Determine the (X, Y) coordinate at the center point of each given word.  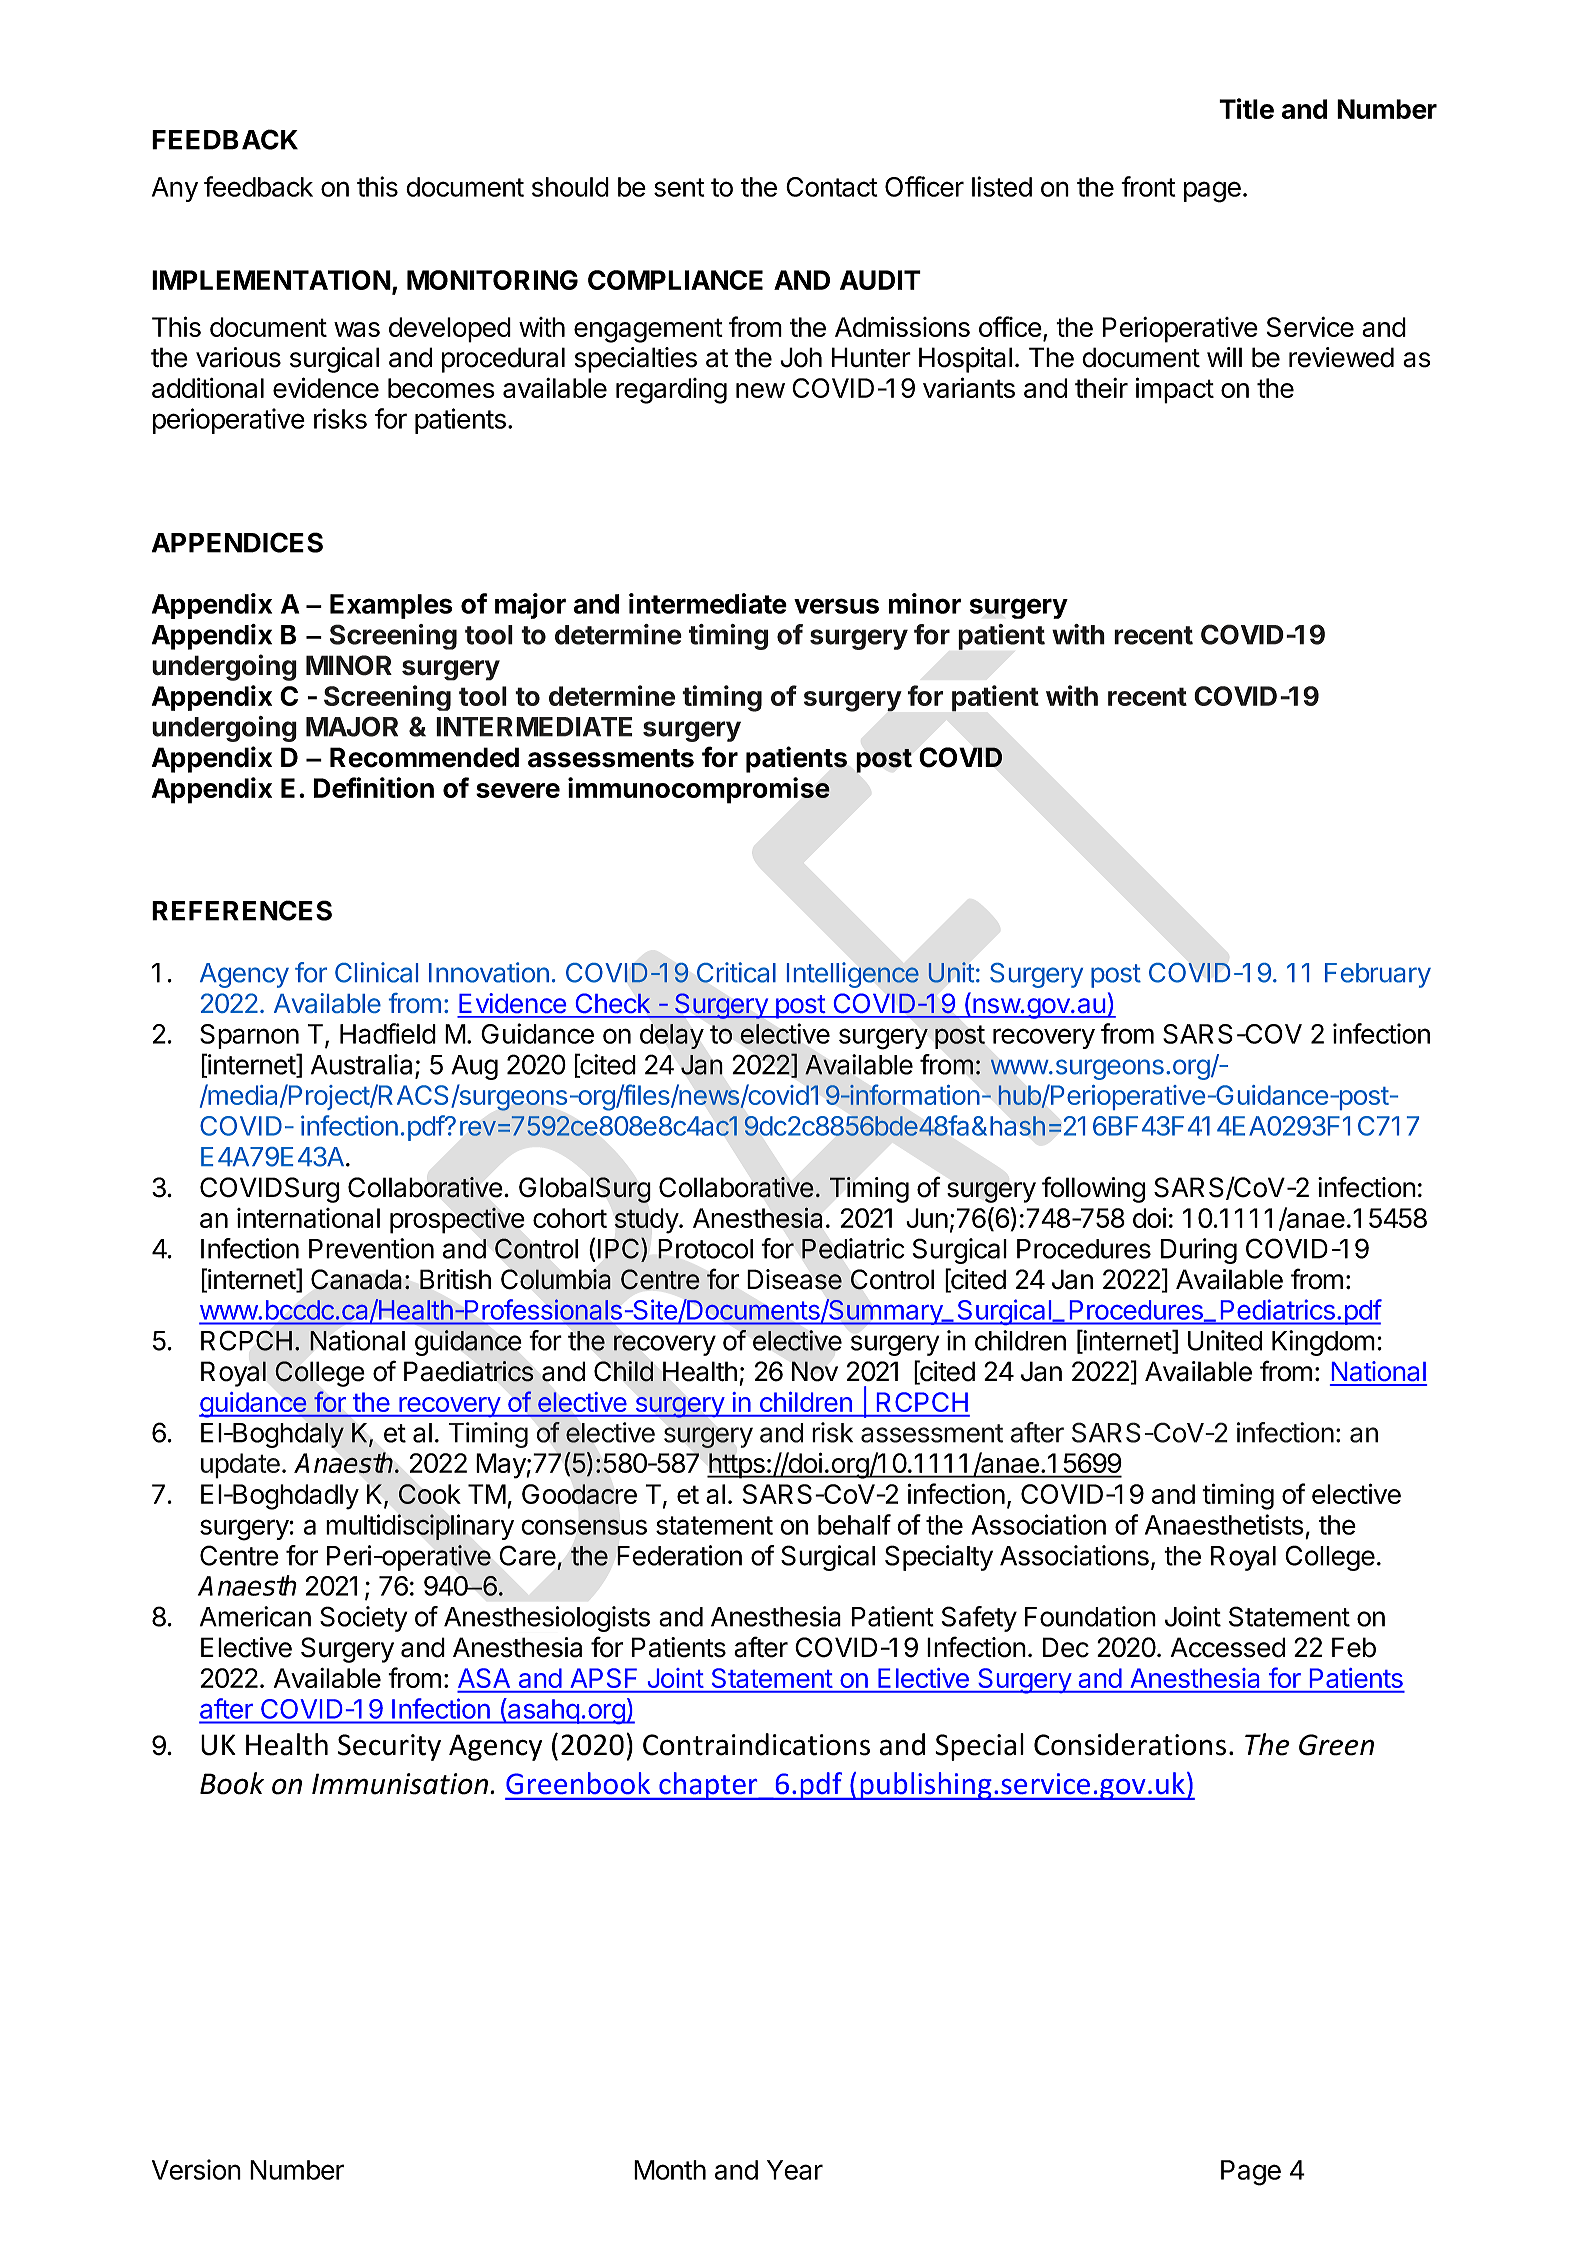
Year (795, 2170)
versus (836, 606)
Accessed (1228, 1647)
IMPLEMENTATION (271, 280)
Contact (831, 187)
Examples (391, 606)
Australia (363, 1065)
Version (196, 2169)
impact (1175, 390)
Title (1246, 108)
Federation (679, 1555)
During (1199, 1251)
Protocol (705, 1249)
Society (363, 1619)
